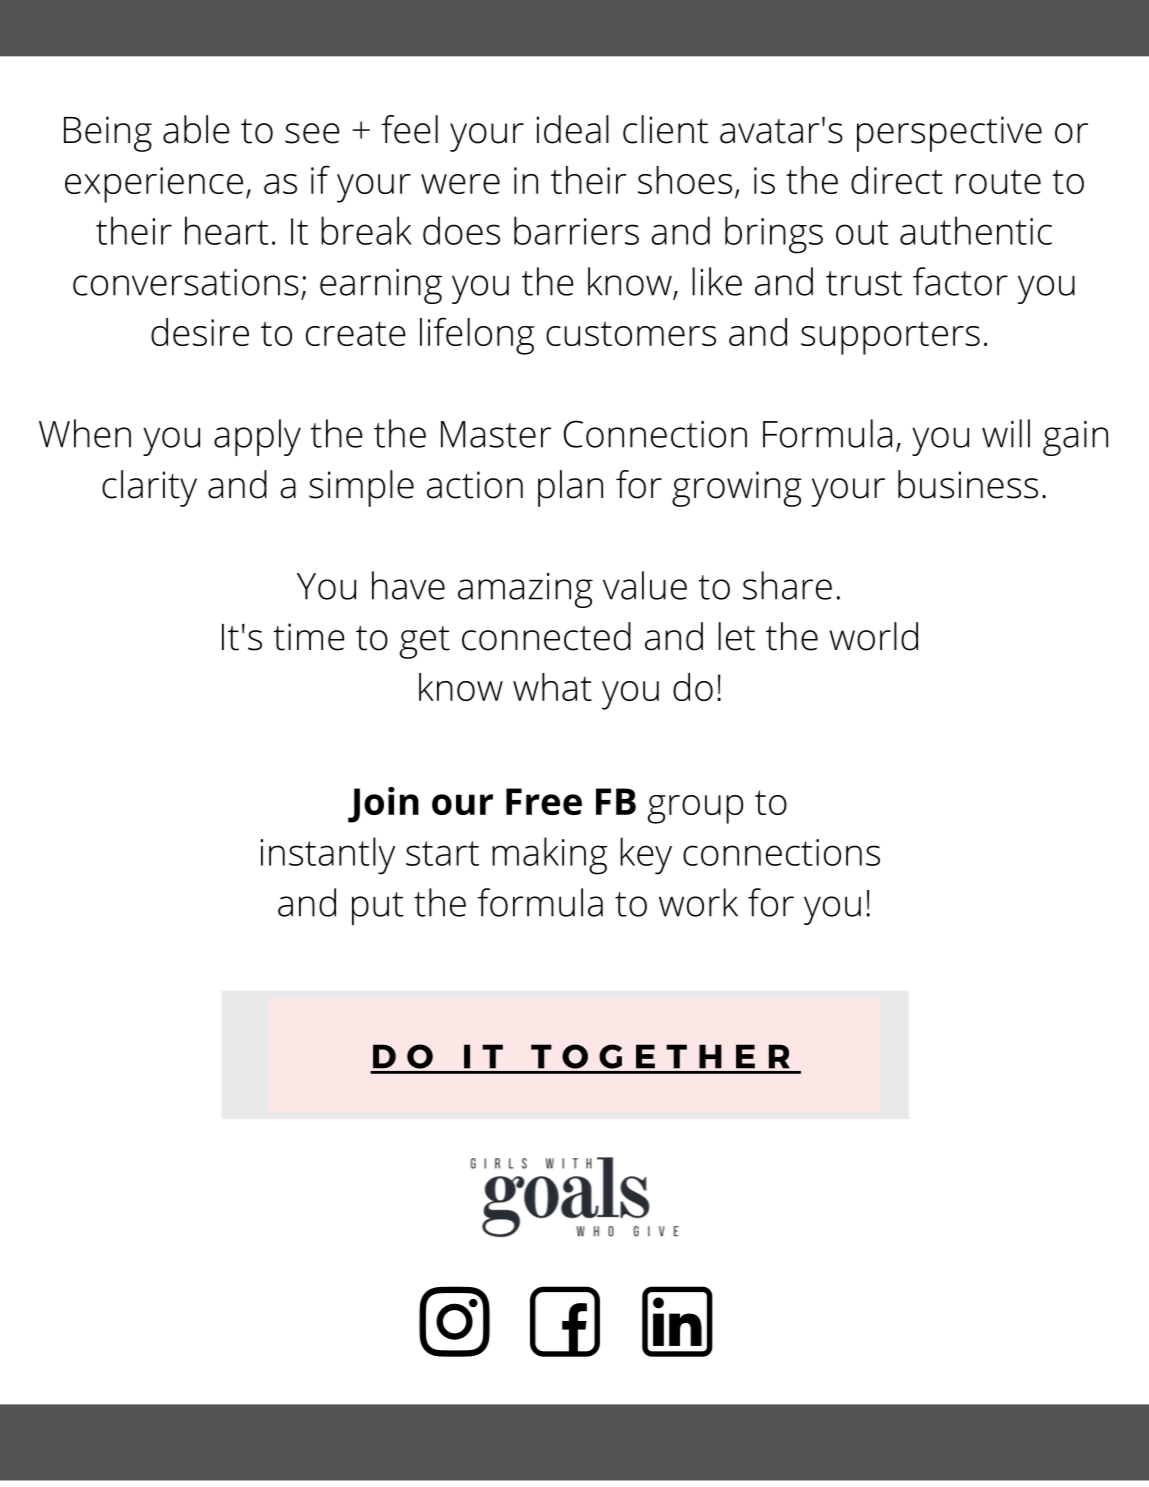  Describe the element at coordinates (196, 129) in the screenshot. I see `able` at that location.
